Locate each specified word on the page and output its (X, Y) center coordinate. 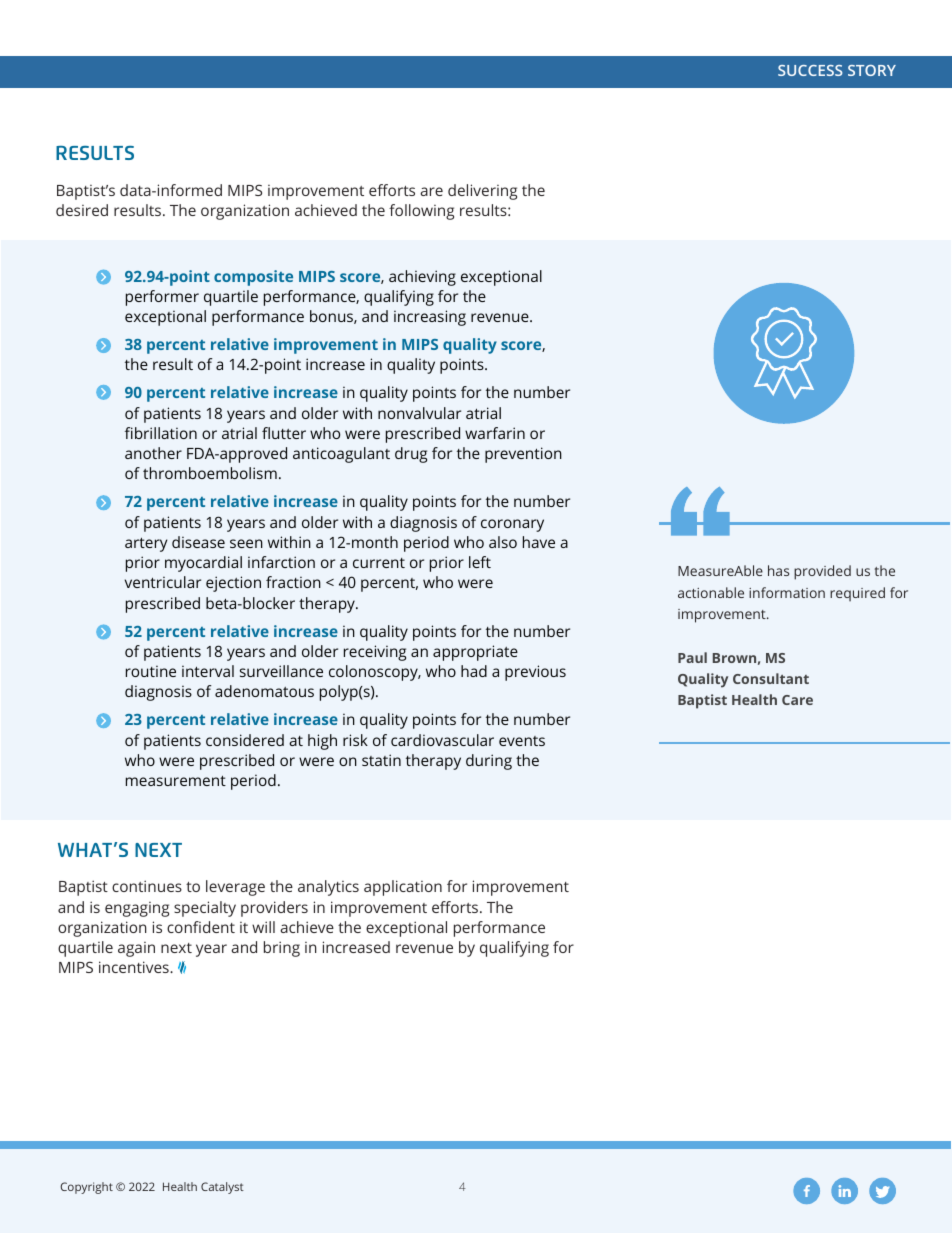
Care (797, 700)
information (787, 592)
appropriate (475, 653)
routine (151, 671)
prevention (523, 455)
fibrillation (161, 433)
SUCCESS (810, 70)
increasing (430, 318)
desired (82, 210)
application (403, 888)
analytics (328, 888)
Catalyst (222, 1188)
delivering (482, 192)
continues (147, 886)
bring (282, 949)
